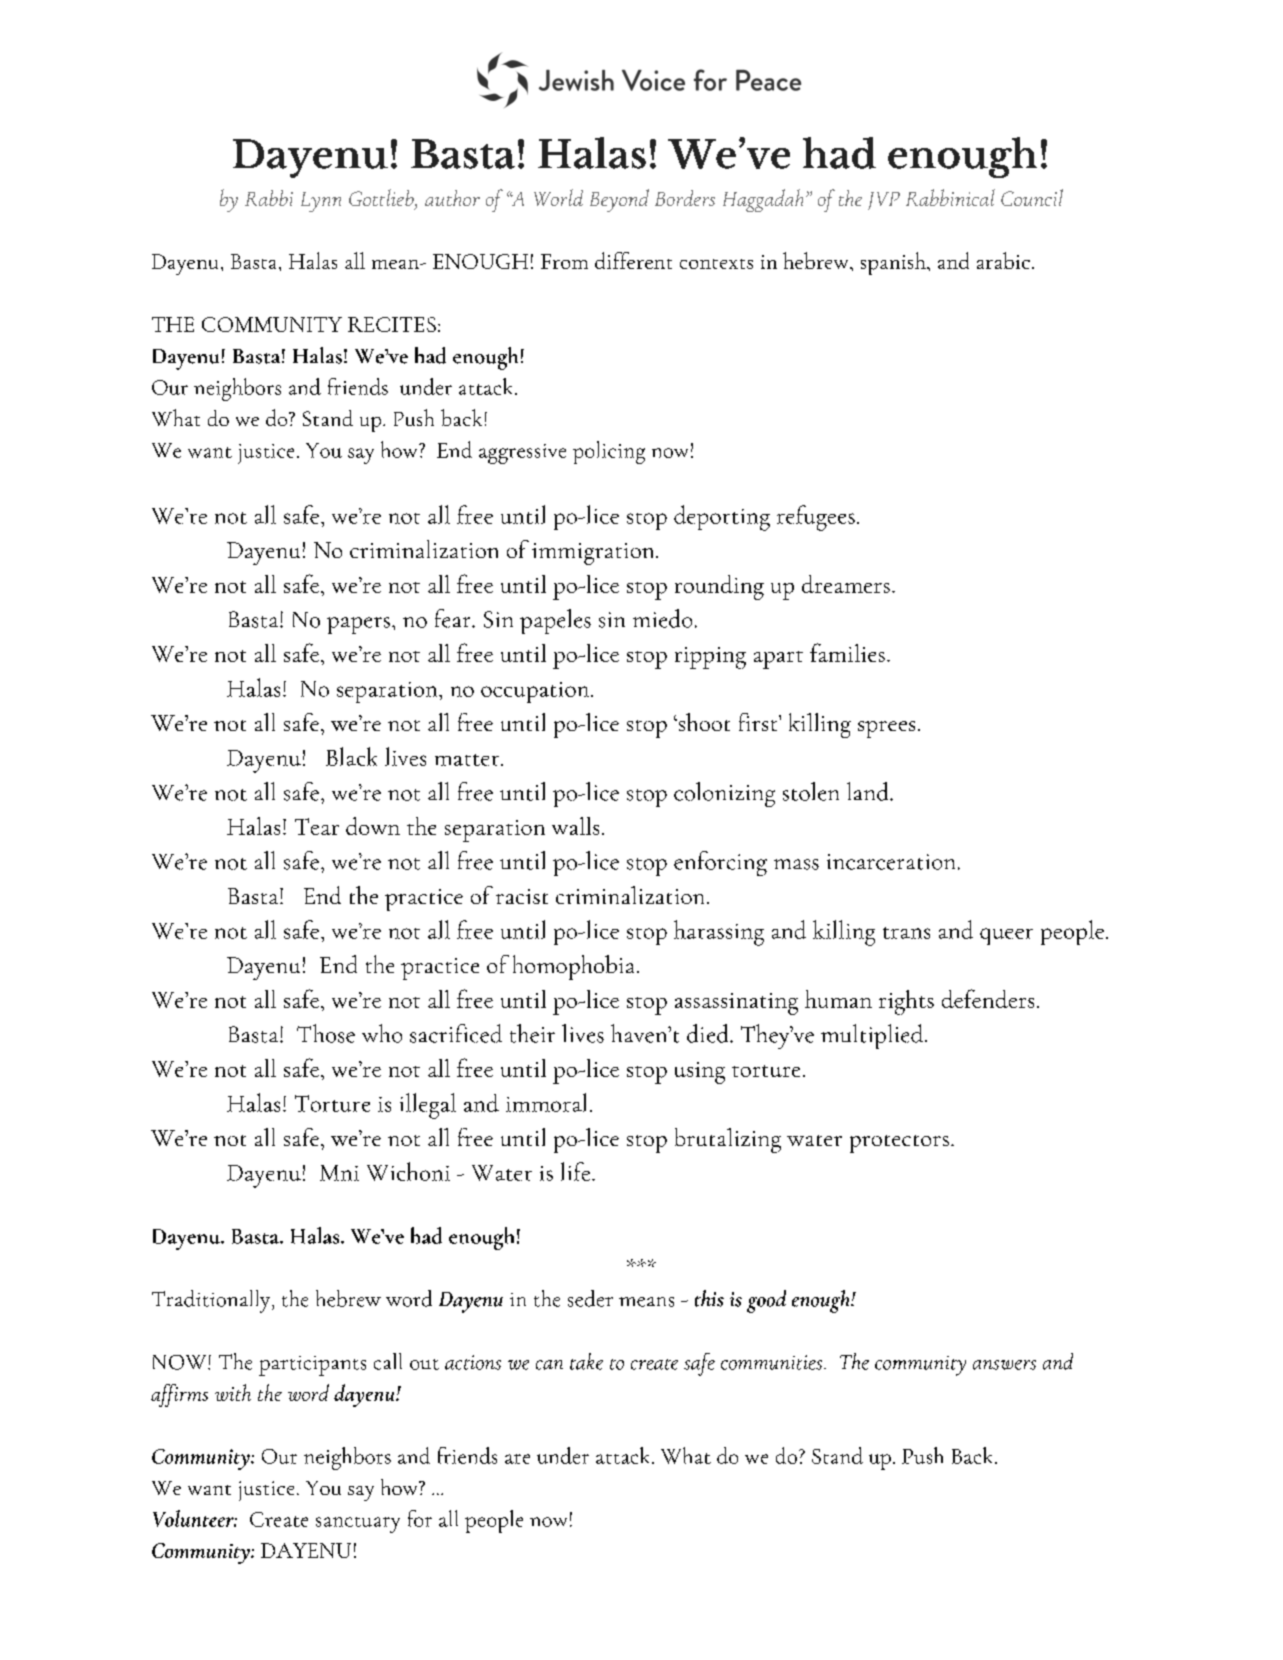  Describe the element at coordinates (358, 625) in the screenshot. I see `papers` at that location.
